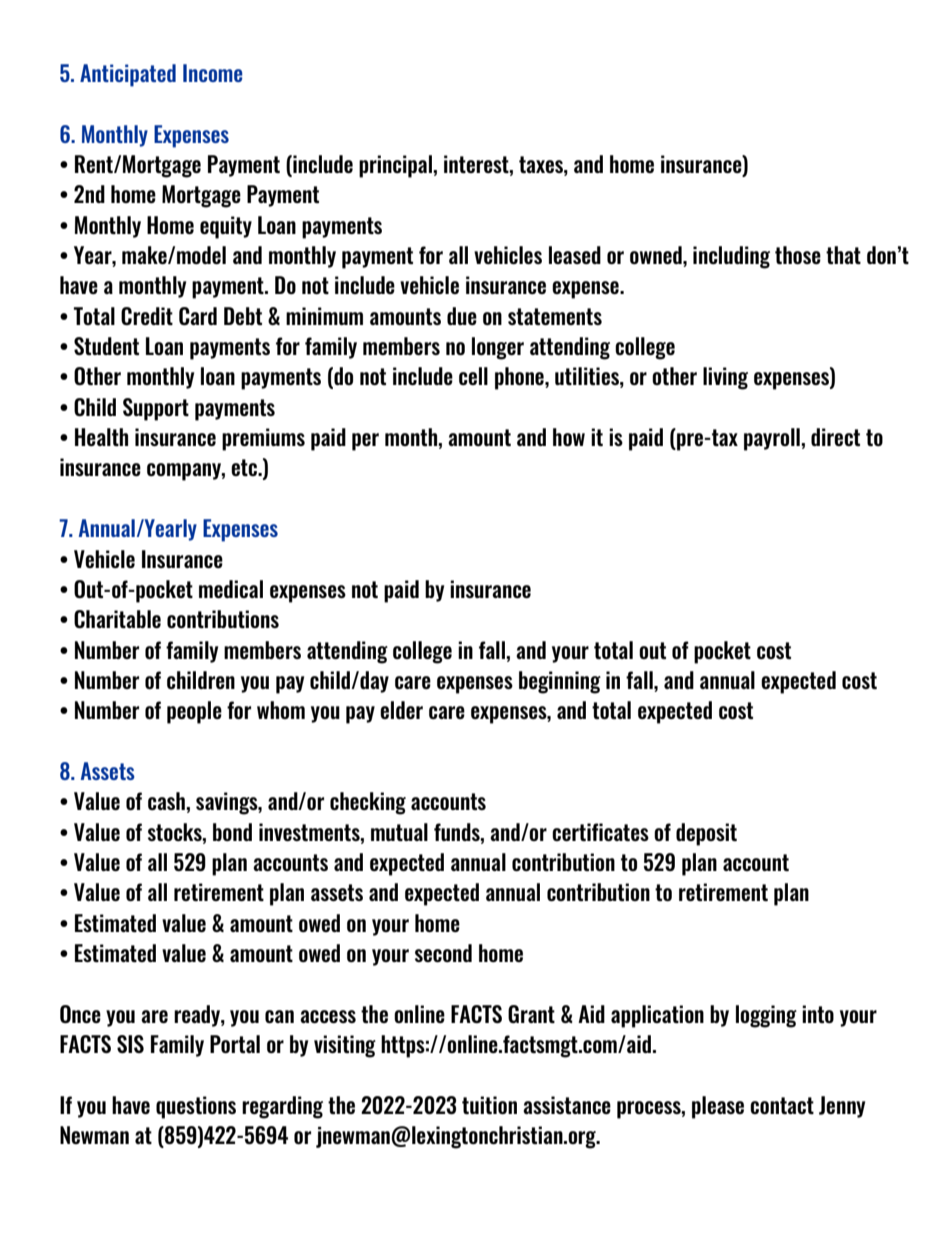  Describe the element at coordinates (128, 75) in the screenshot. I see `Anticipated` at that location.
